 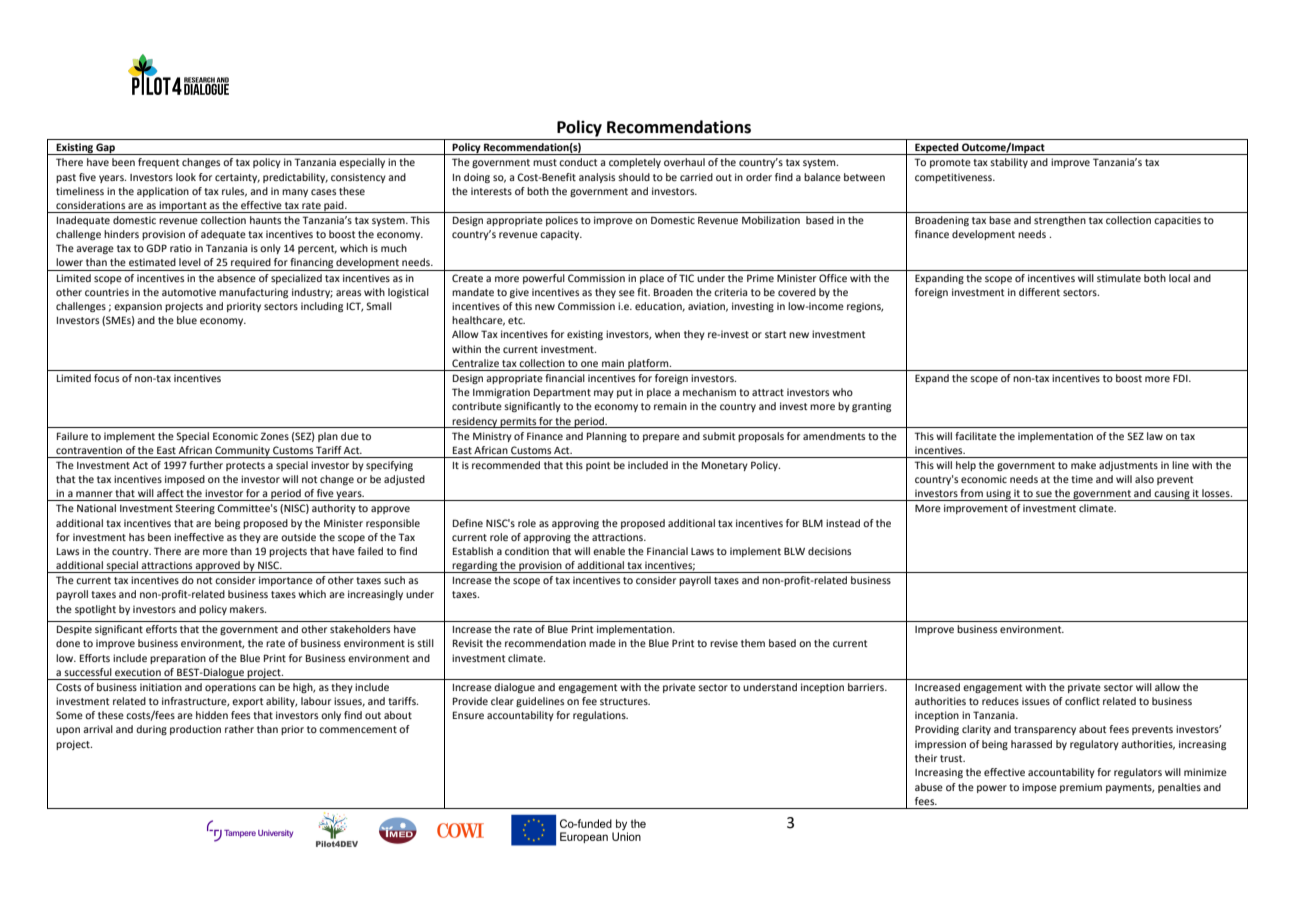 What do you see at coordinates (1128, 466) in the screenshot?
I see `adjustments` at bounding box center [1128, 466].
